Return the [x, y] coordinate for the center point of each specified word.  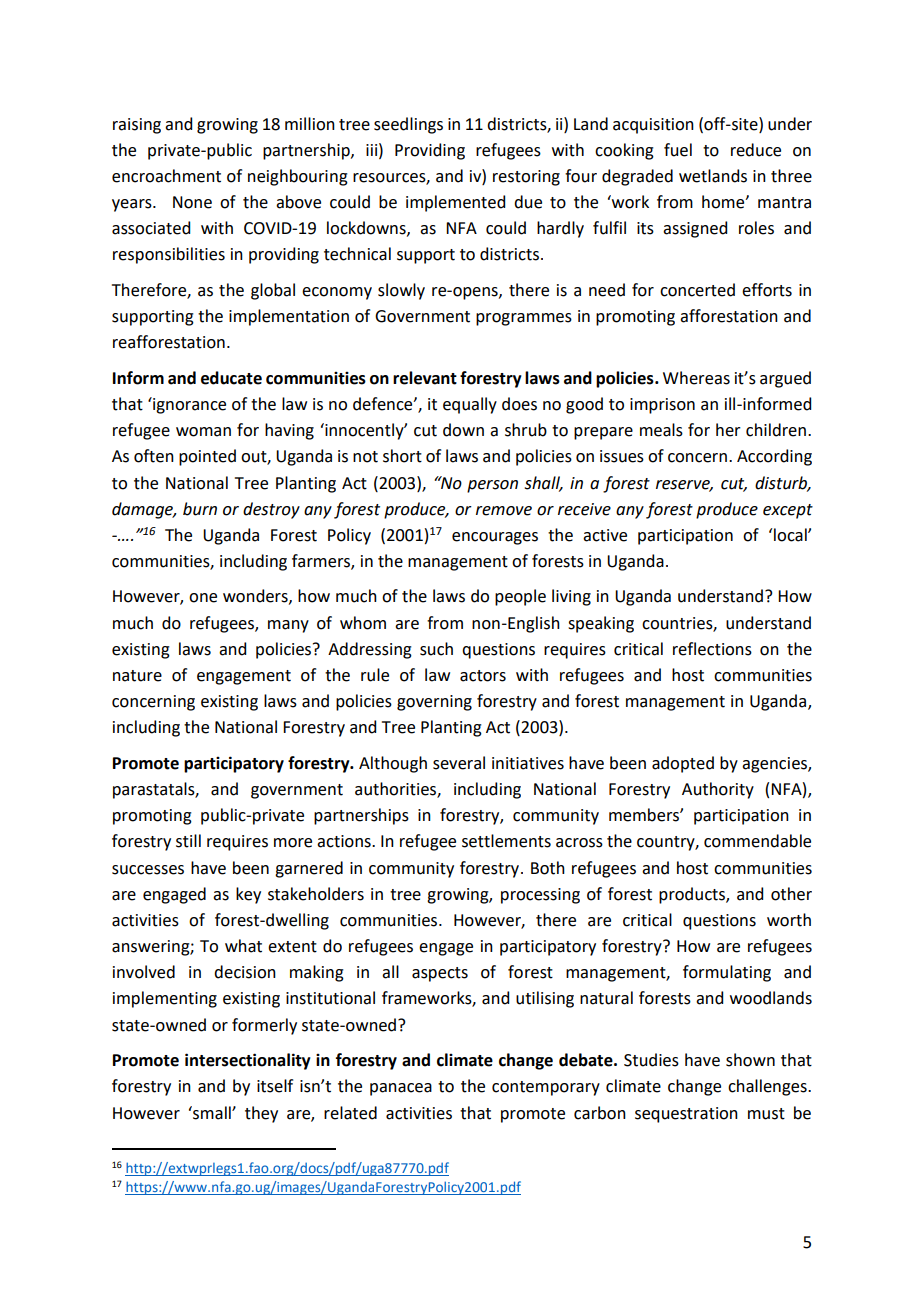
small [212, 1113]
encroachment [166, 176]
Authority [718, 790]
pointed [207, 457]
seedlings [408, 125]
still [188, 841]
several [459, 763]
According [774, 457]
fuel [678, 150]
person [492, 486]
